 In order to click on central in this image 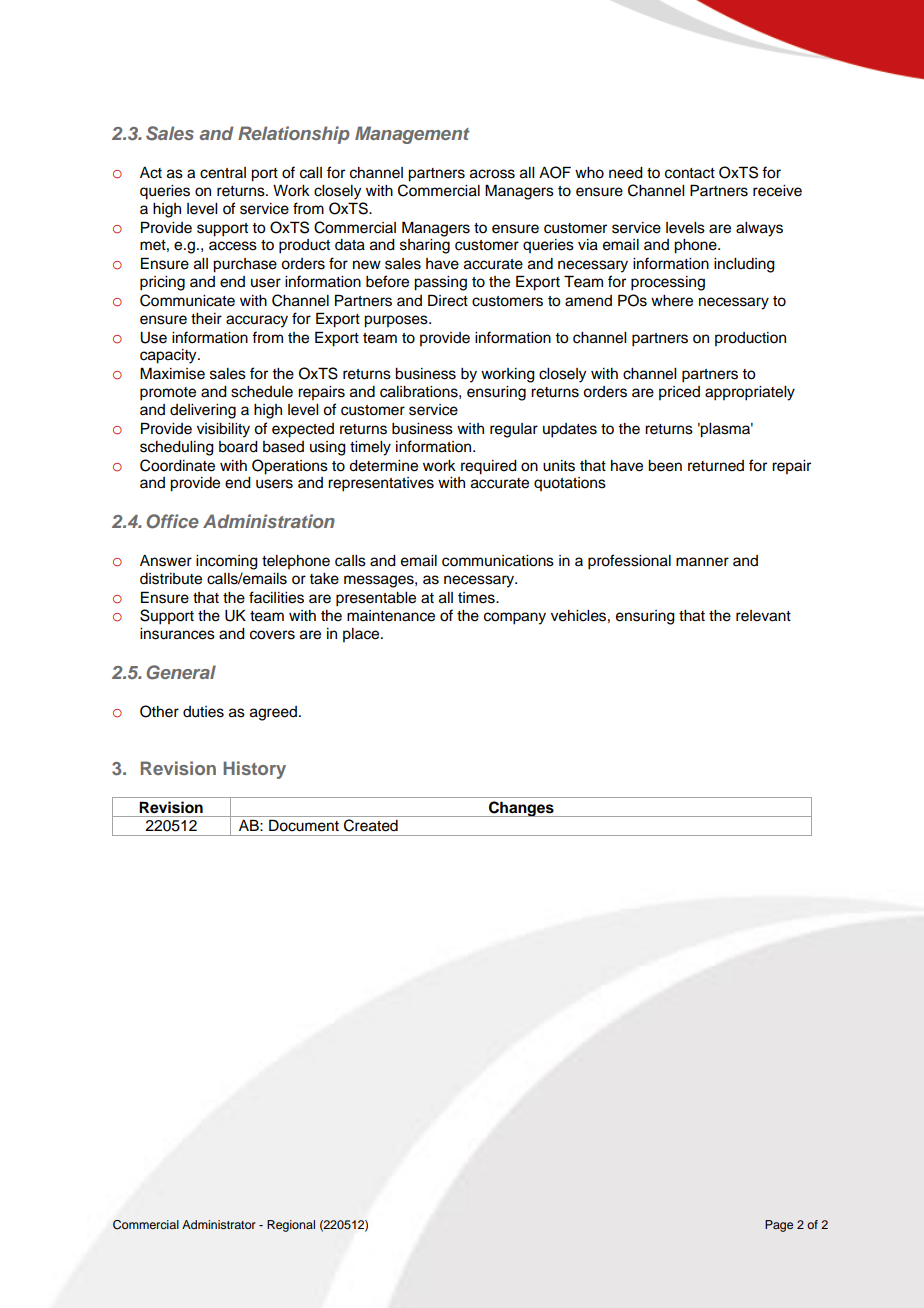, I will do `click(223, 173)`.
